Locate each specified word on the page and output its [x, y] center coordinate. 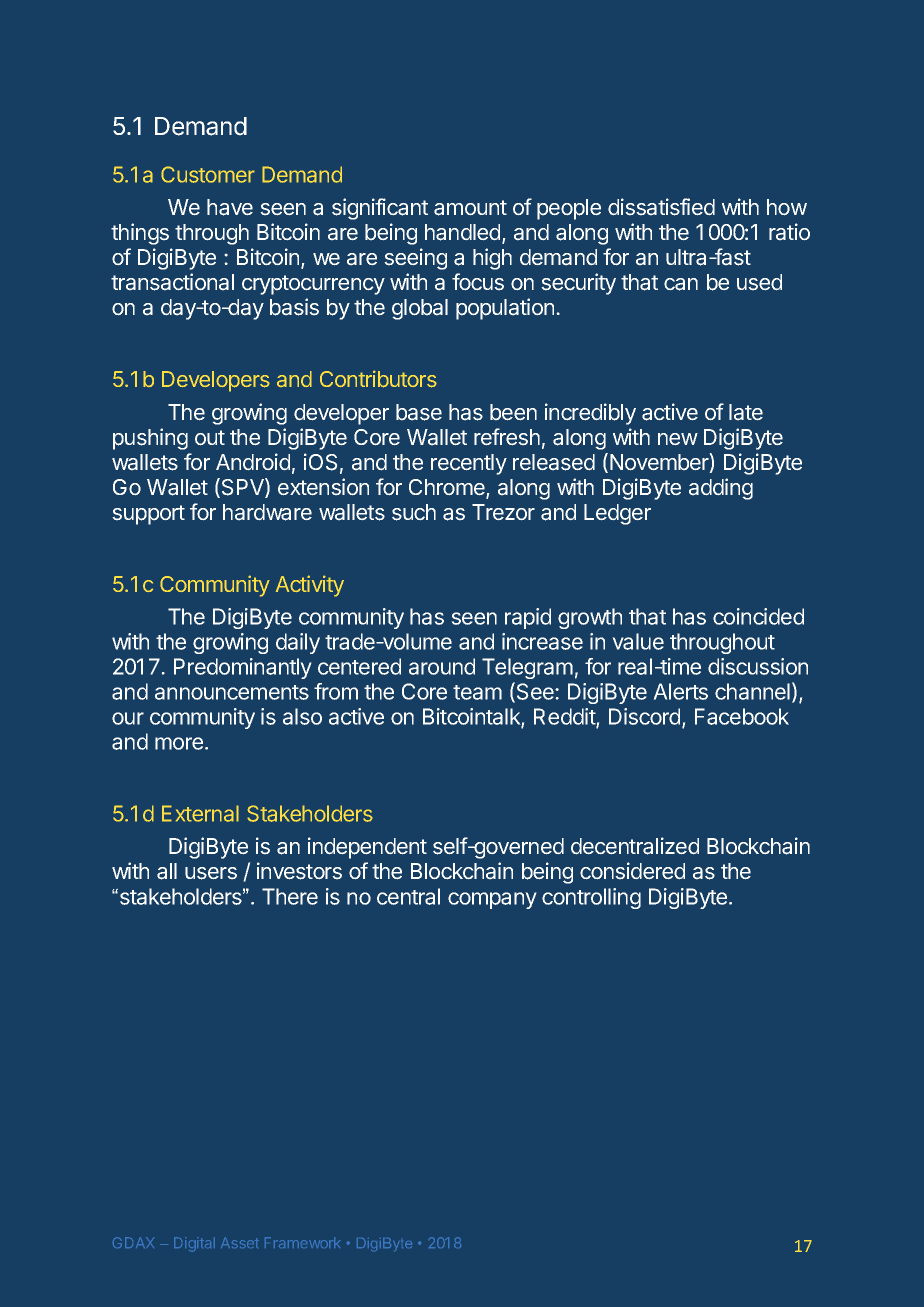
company [492, 900]
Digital [194, 1244]
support [148, 515]
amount [470, 208]
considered [632, 871]
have [230, 207]
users [211, 873]
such [414, 512]
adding [721, 489]
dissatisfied [661, 207]
